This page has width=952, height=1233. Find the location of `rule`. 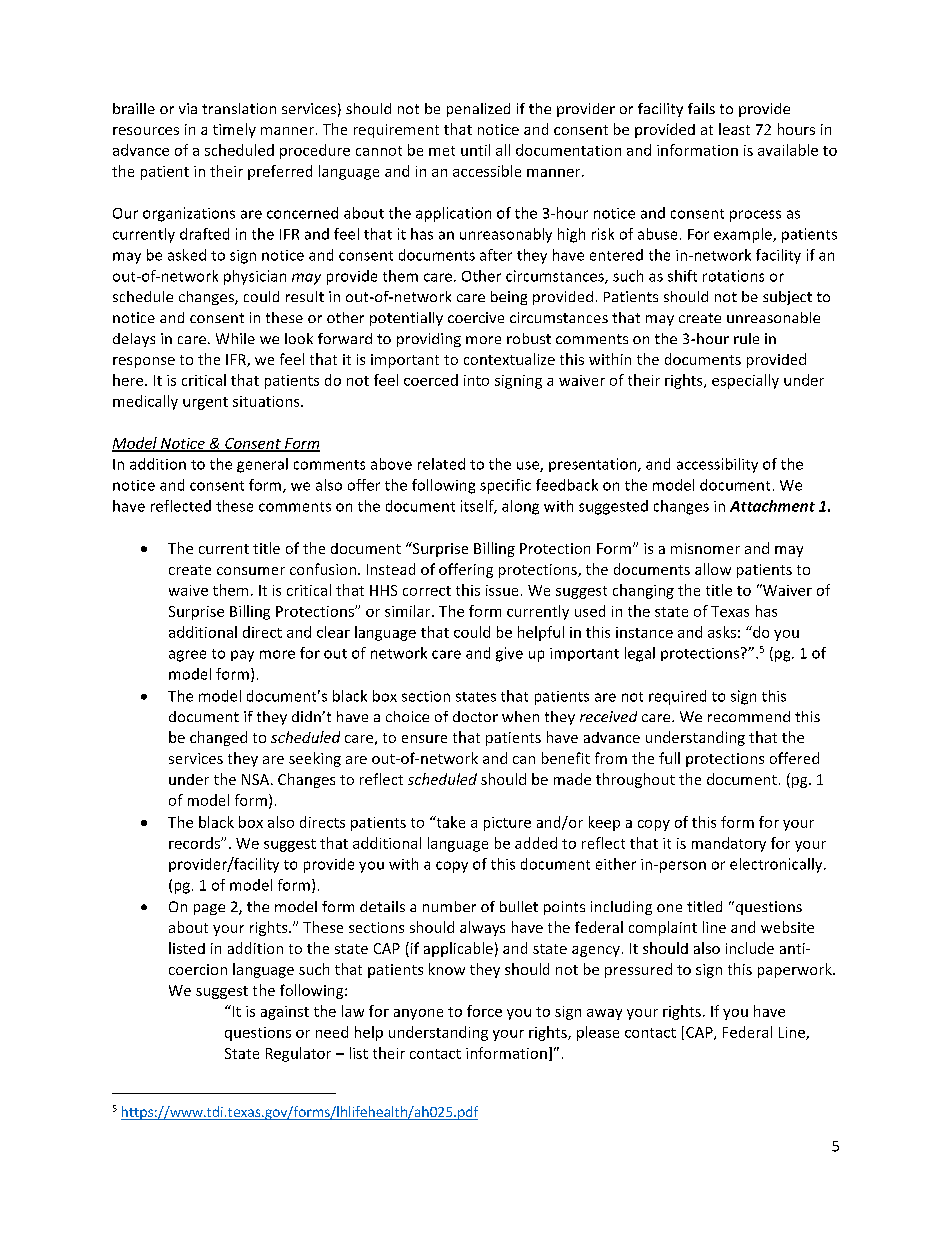

rule is located at coordinates (746, 338).
